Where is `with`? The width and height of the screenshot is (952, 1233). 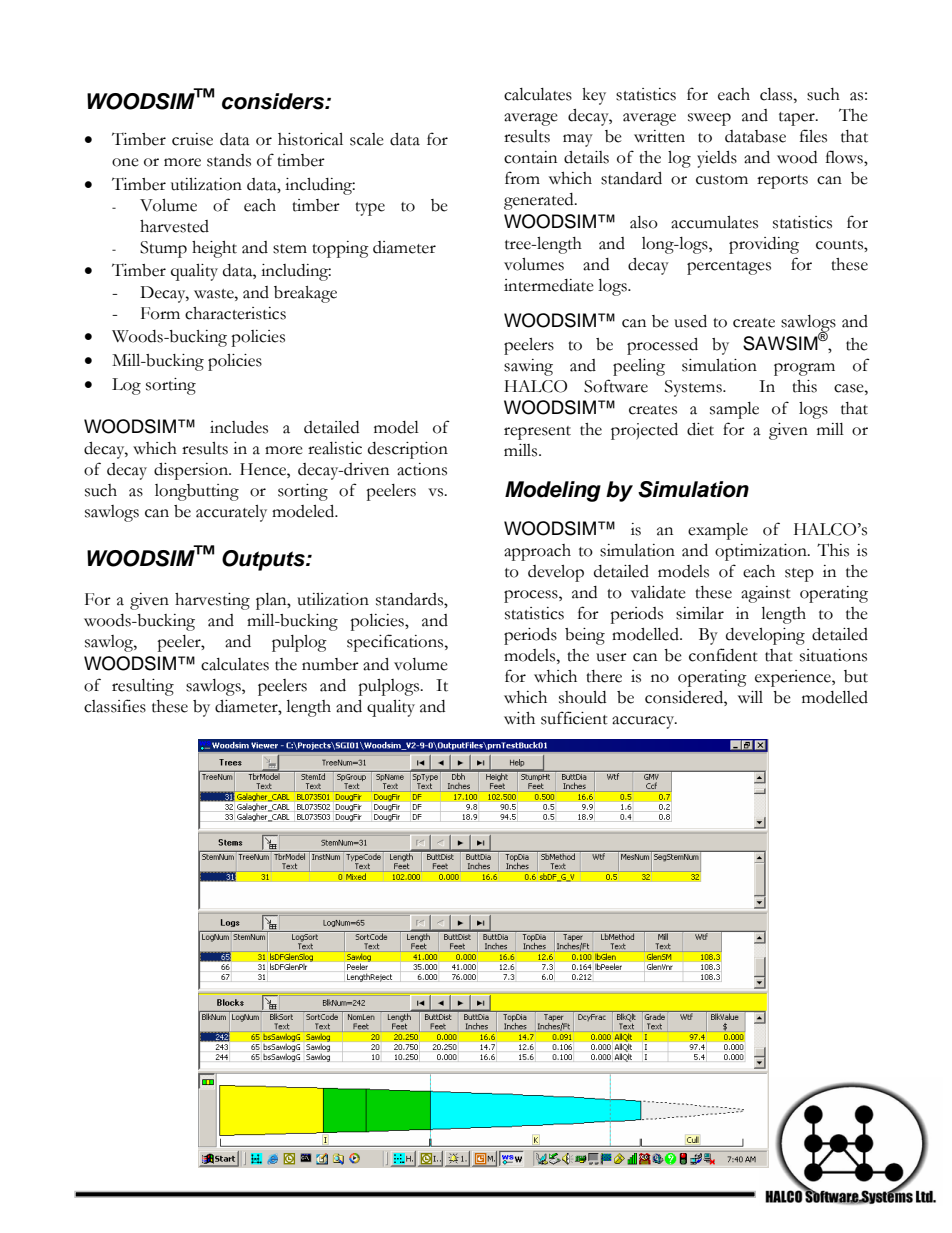 with is located at coordinates (519, 718).
